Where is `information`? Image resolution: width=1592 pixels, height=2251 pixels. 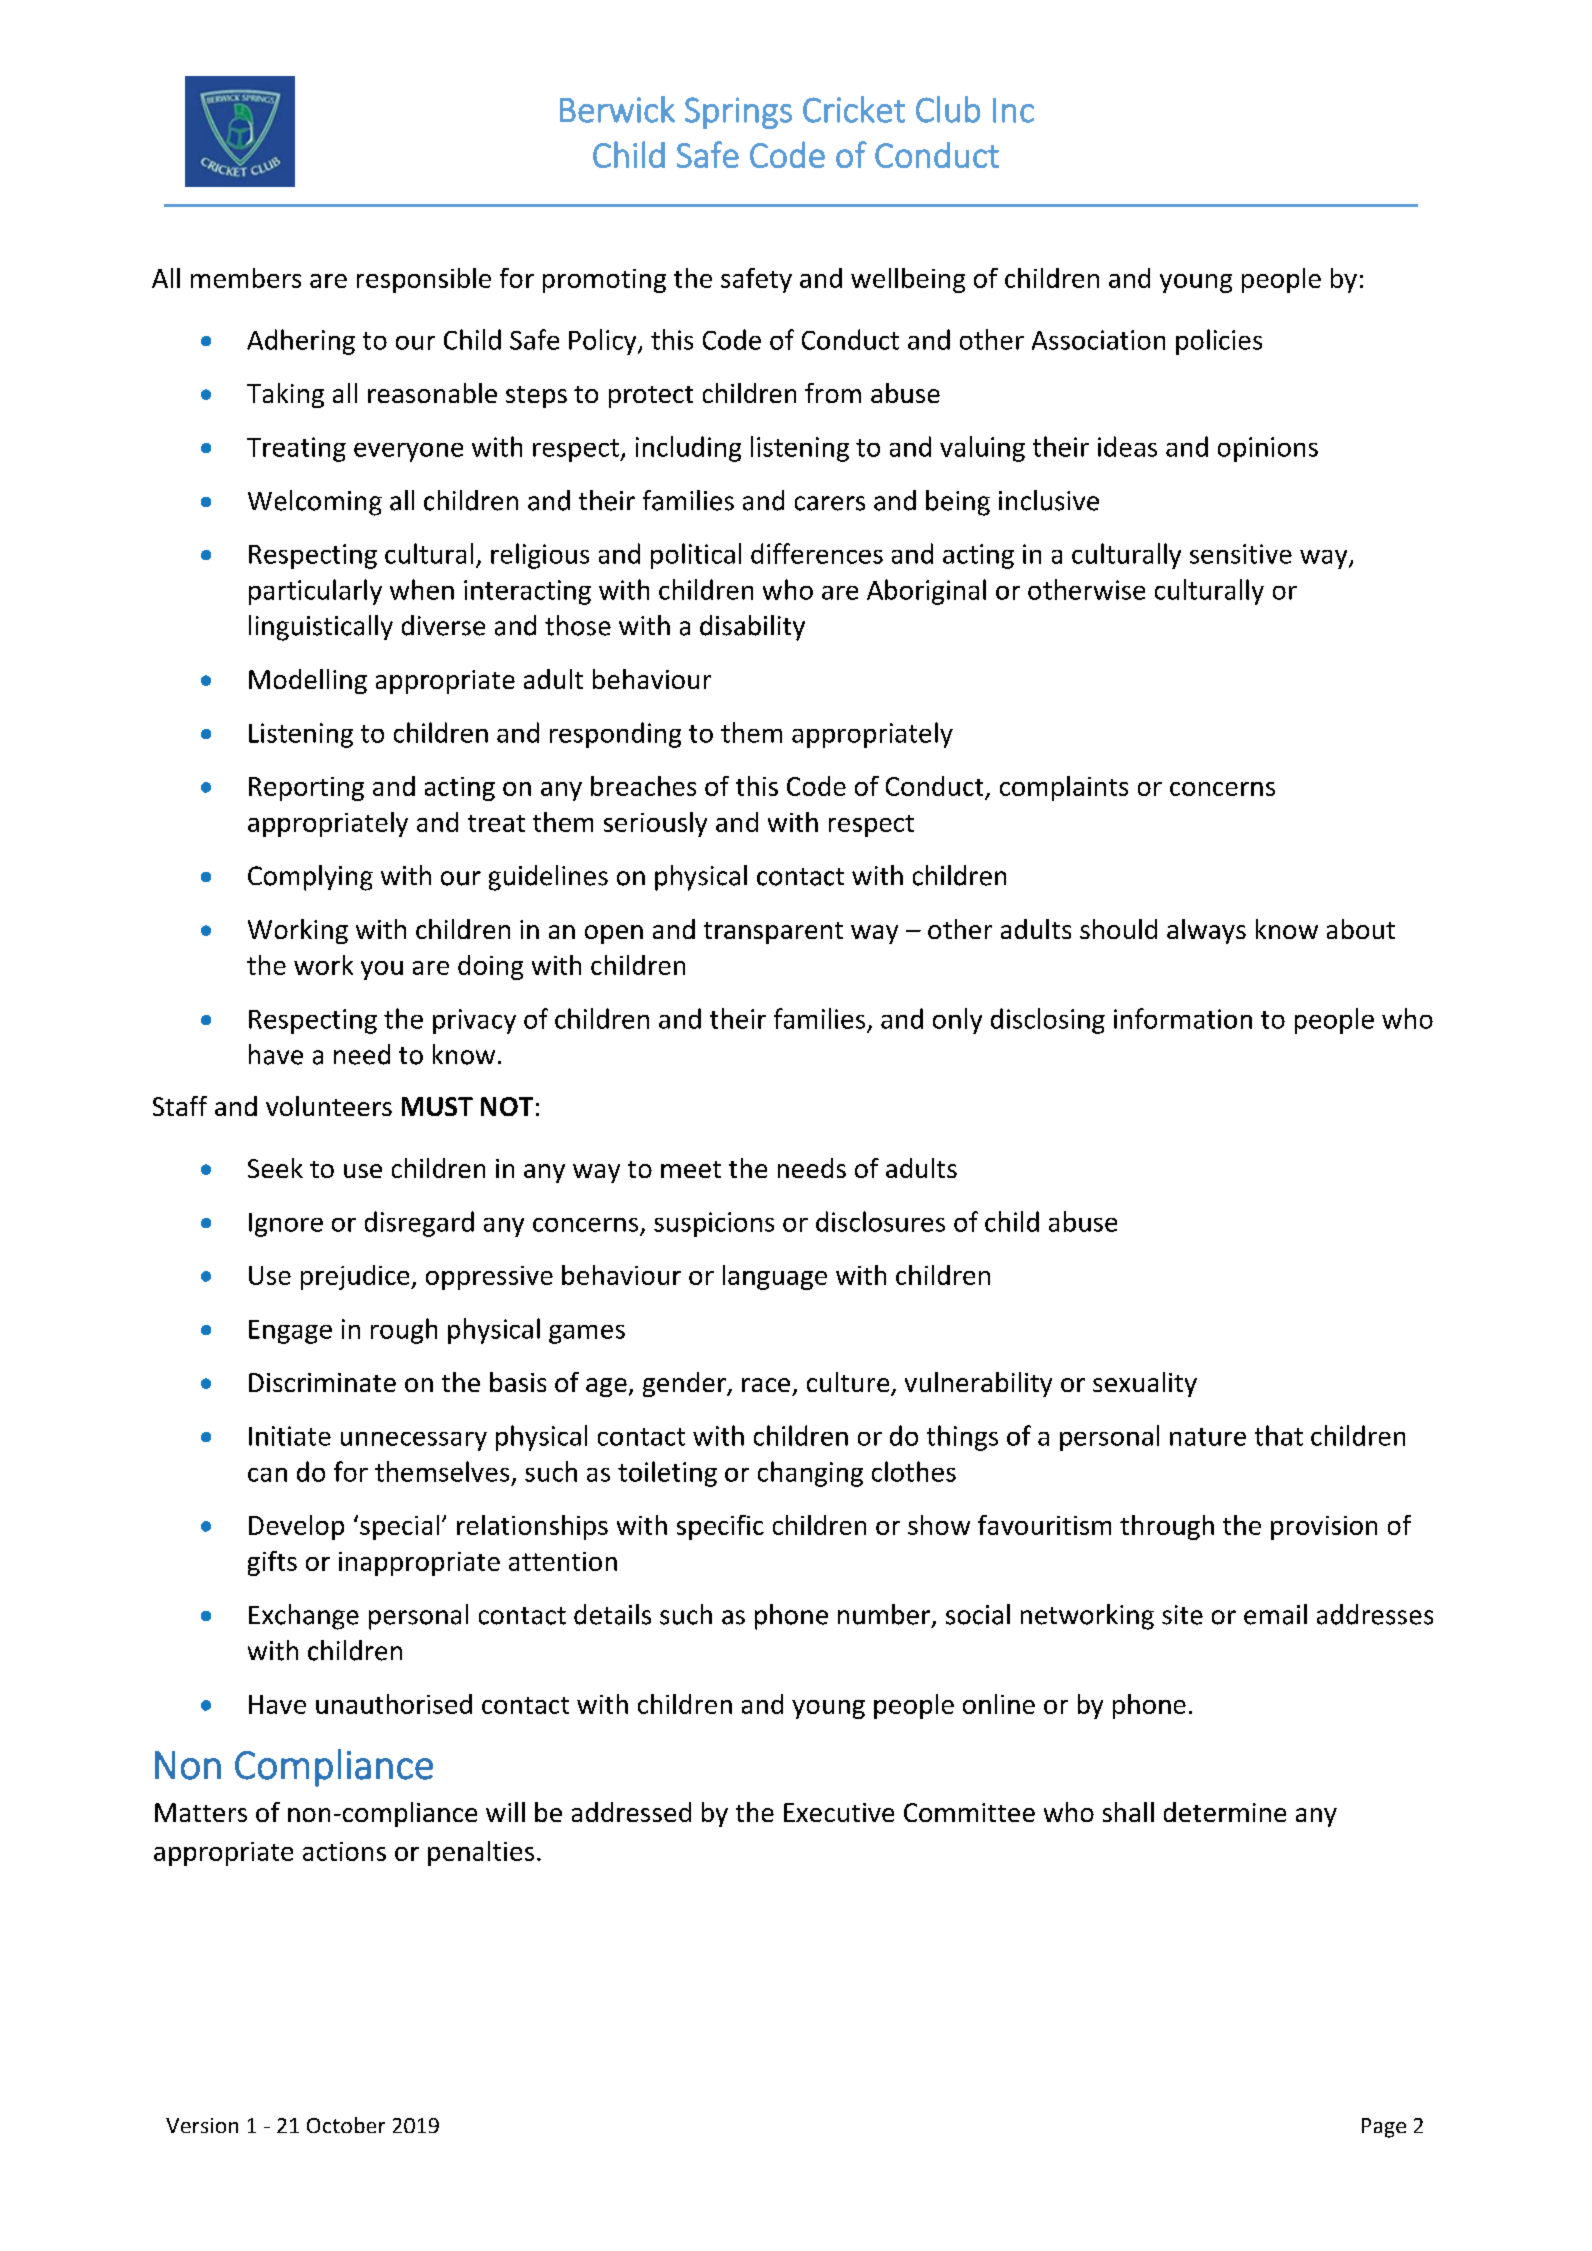 information is located at coordinates (1183, 1018).
